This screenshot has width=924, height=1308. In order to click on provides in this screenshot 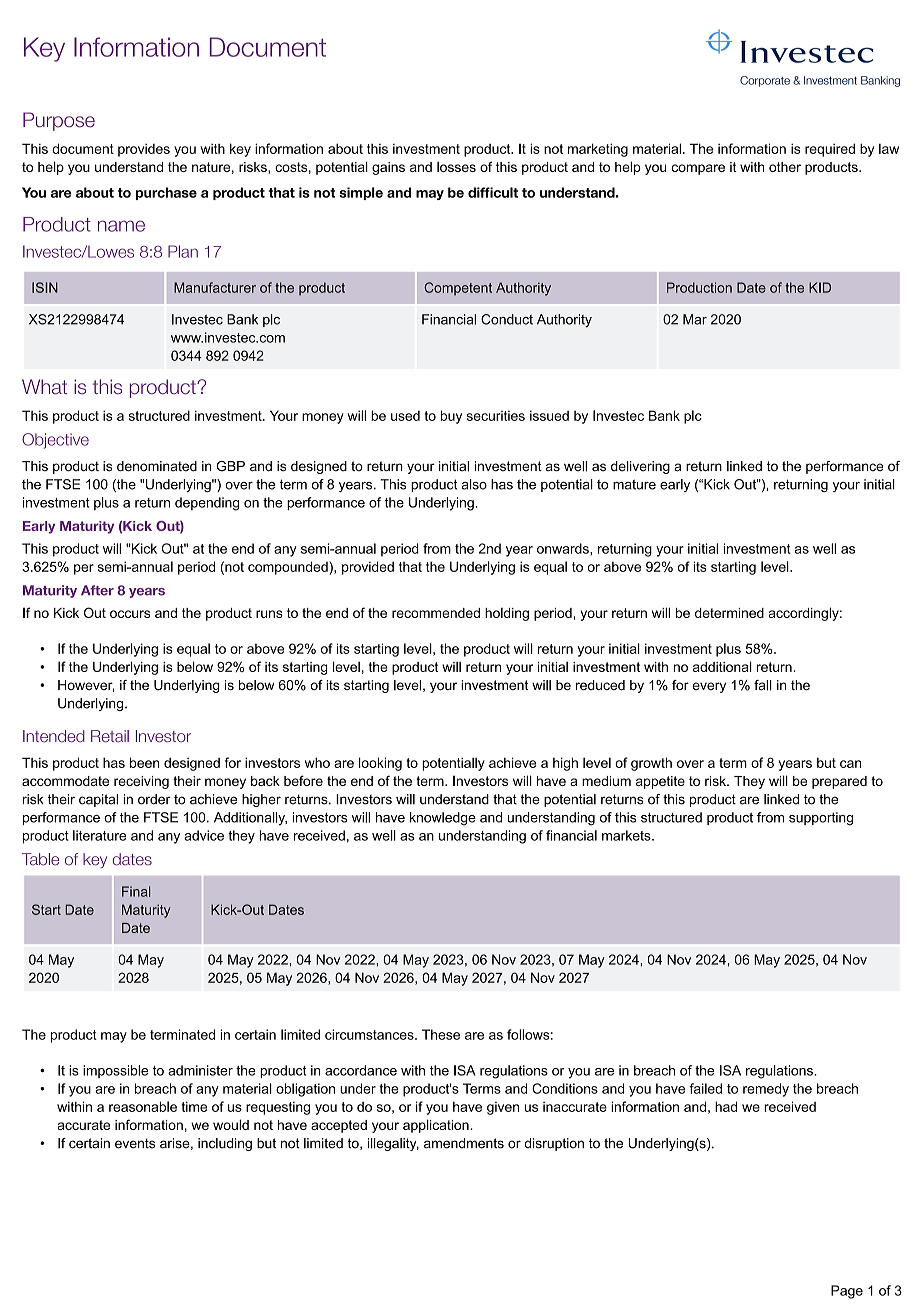, I will do `click(144, 150)`.
